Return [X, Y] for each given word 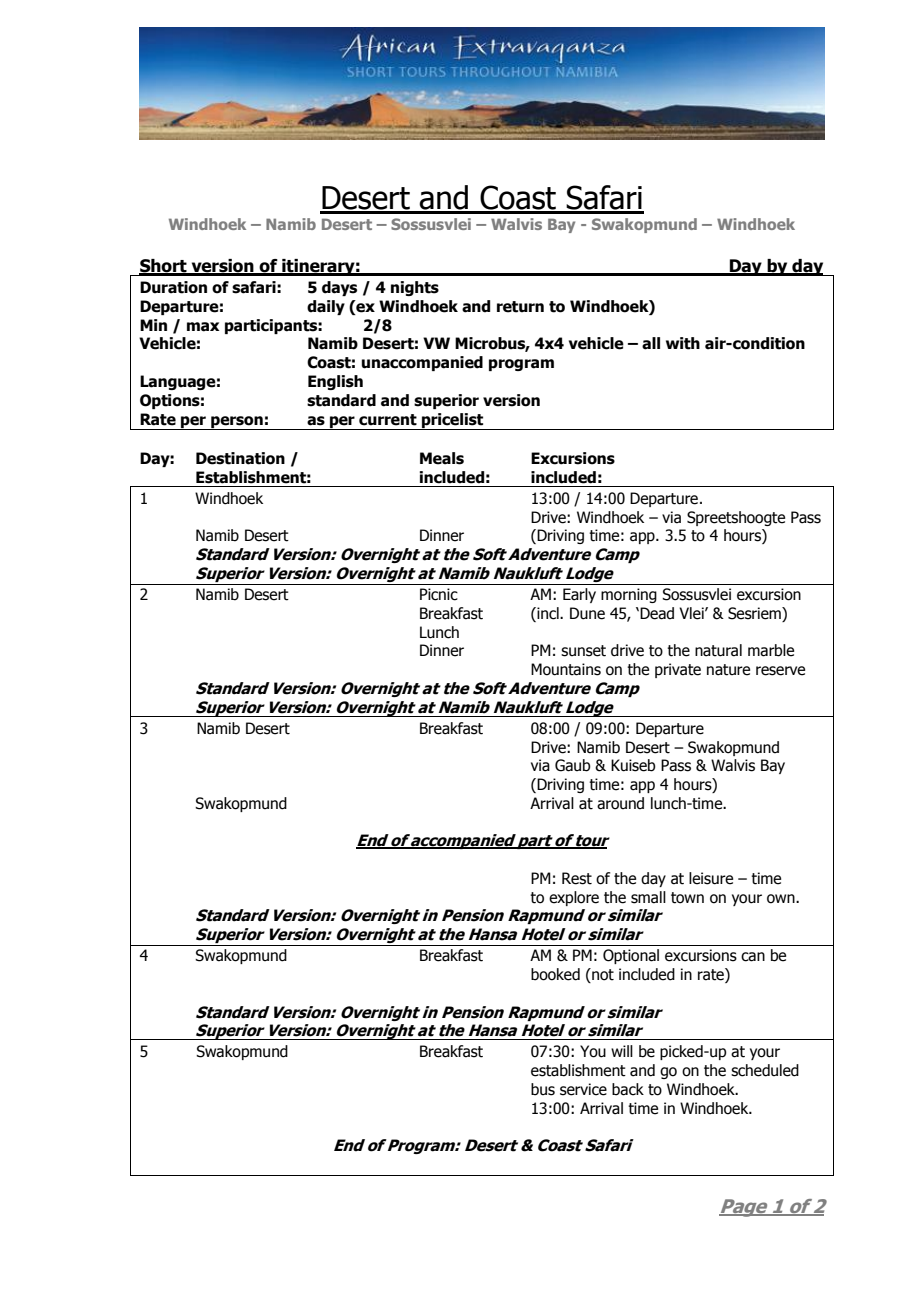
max [203, 327]
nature [728, 670]
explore [574, 898]
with [683, 343]
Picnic [439, 594]
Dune [587, 613]
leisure [711, 878]
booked [555, 974]
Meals [442, 458]
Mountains [566, 669]
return [520, 307]
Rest [577, 878]
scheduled [765, 1070]
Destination [240, 458]
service [583, 1089]
